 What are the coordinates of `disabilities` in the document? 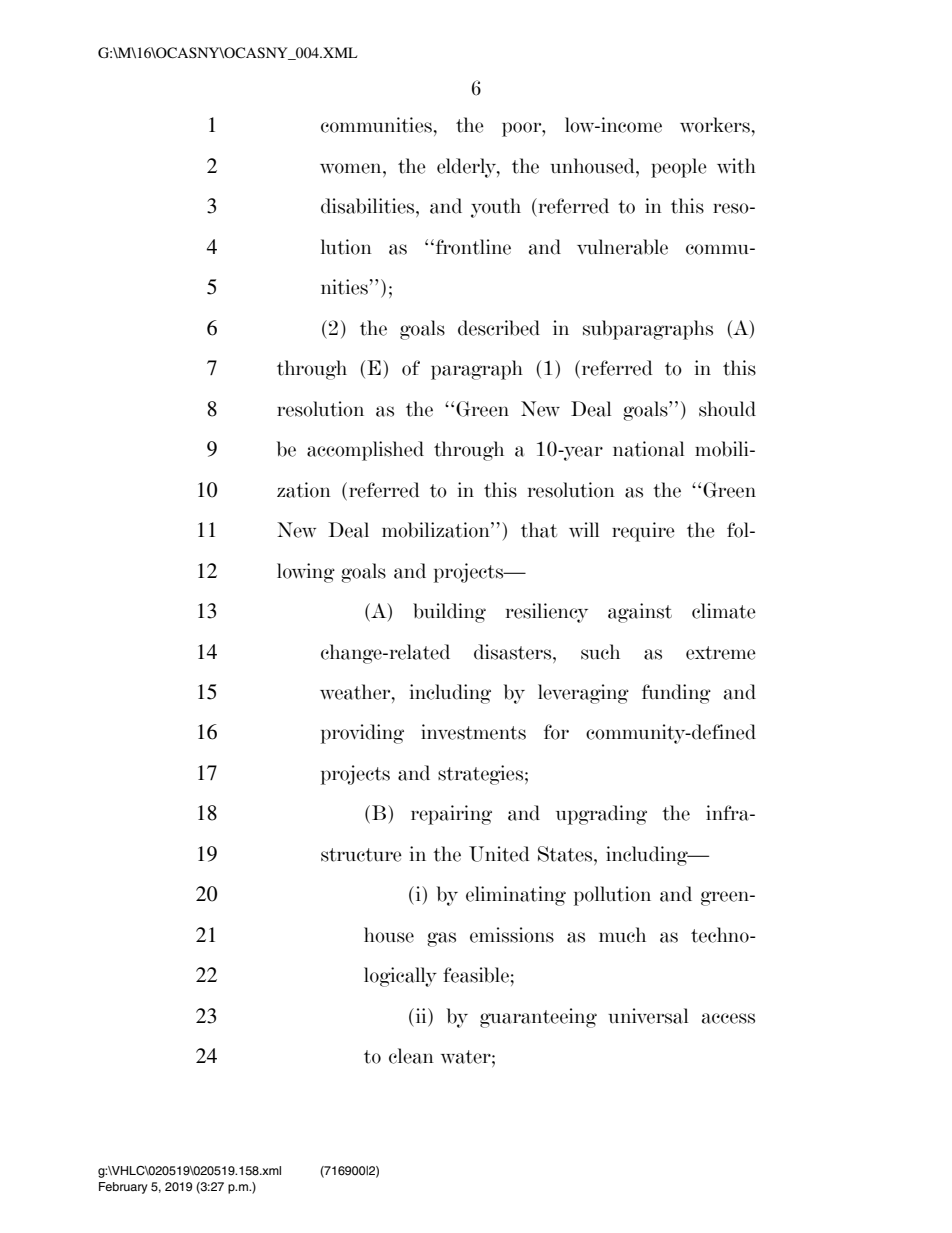 It's located at (369, 206).
